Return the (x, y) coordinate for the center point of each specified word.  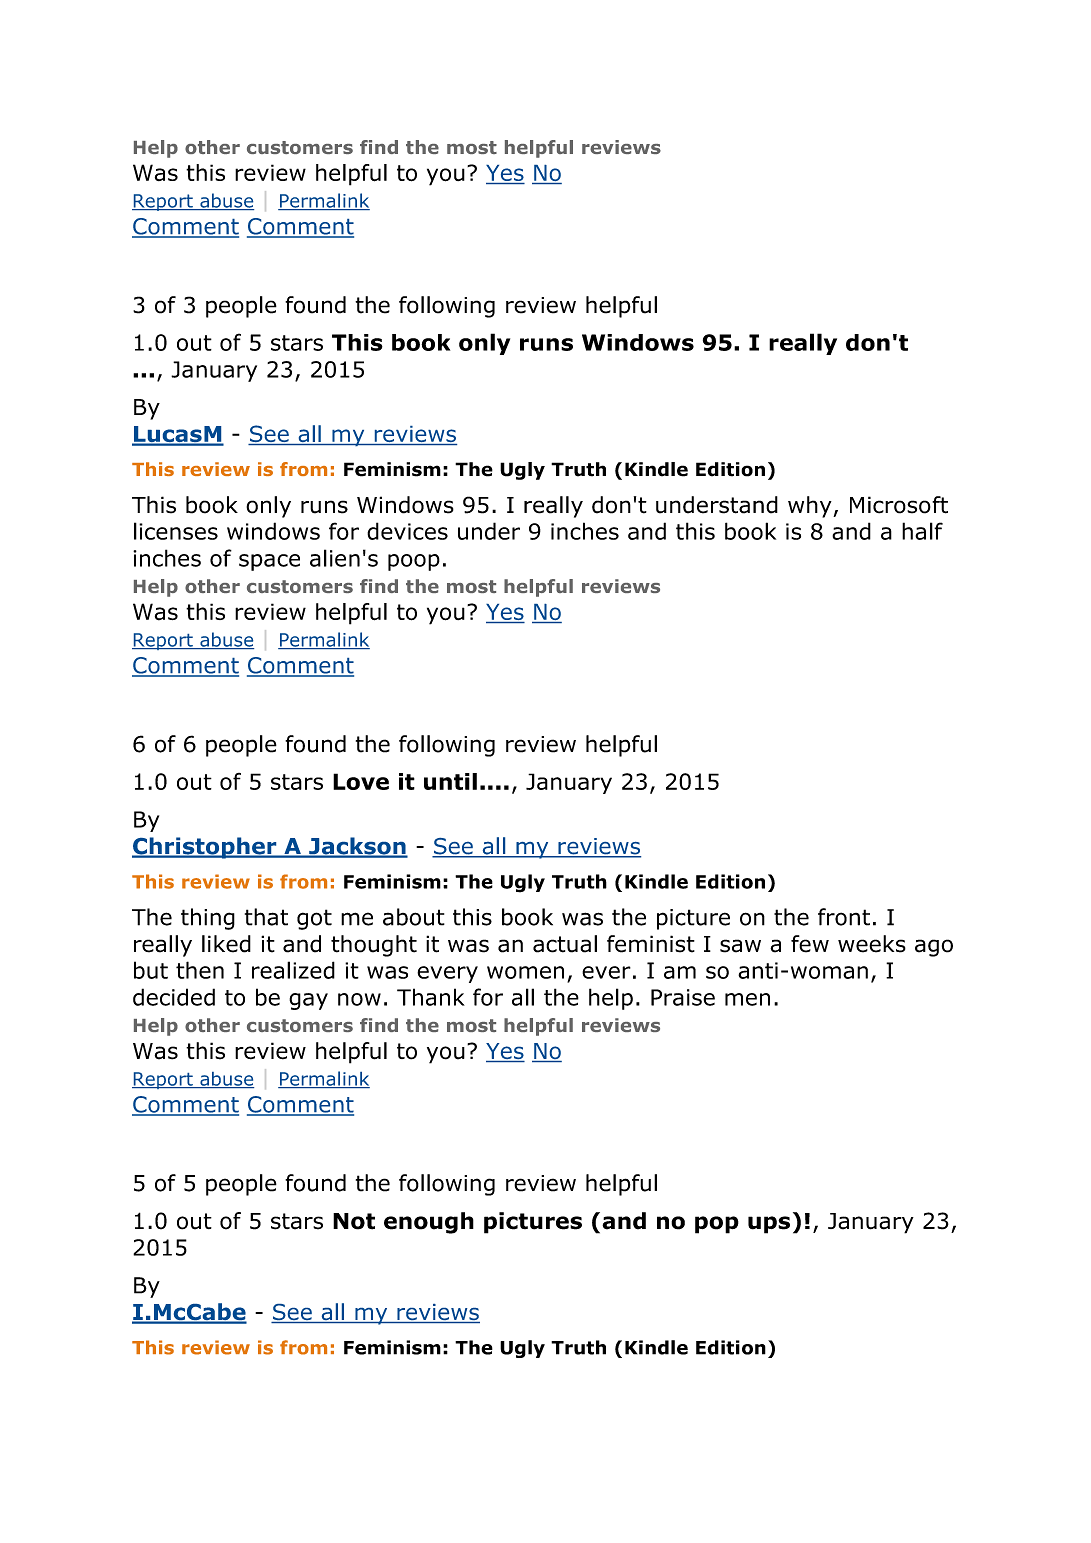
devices (407, 531)
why (811, 507)
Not (354, 1221)
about (414, 917)
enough (429, 1223)
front (844, 917)
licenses (176, 531)
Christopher (205, 848)
